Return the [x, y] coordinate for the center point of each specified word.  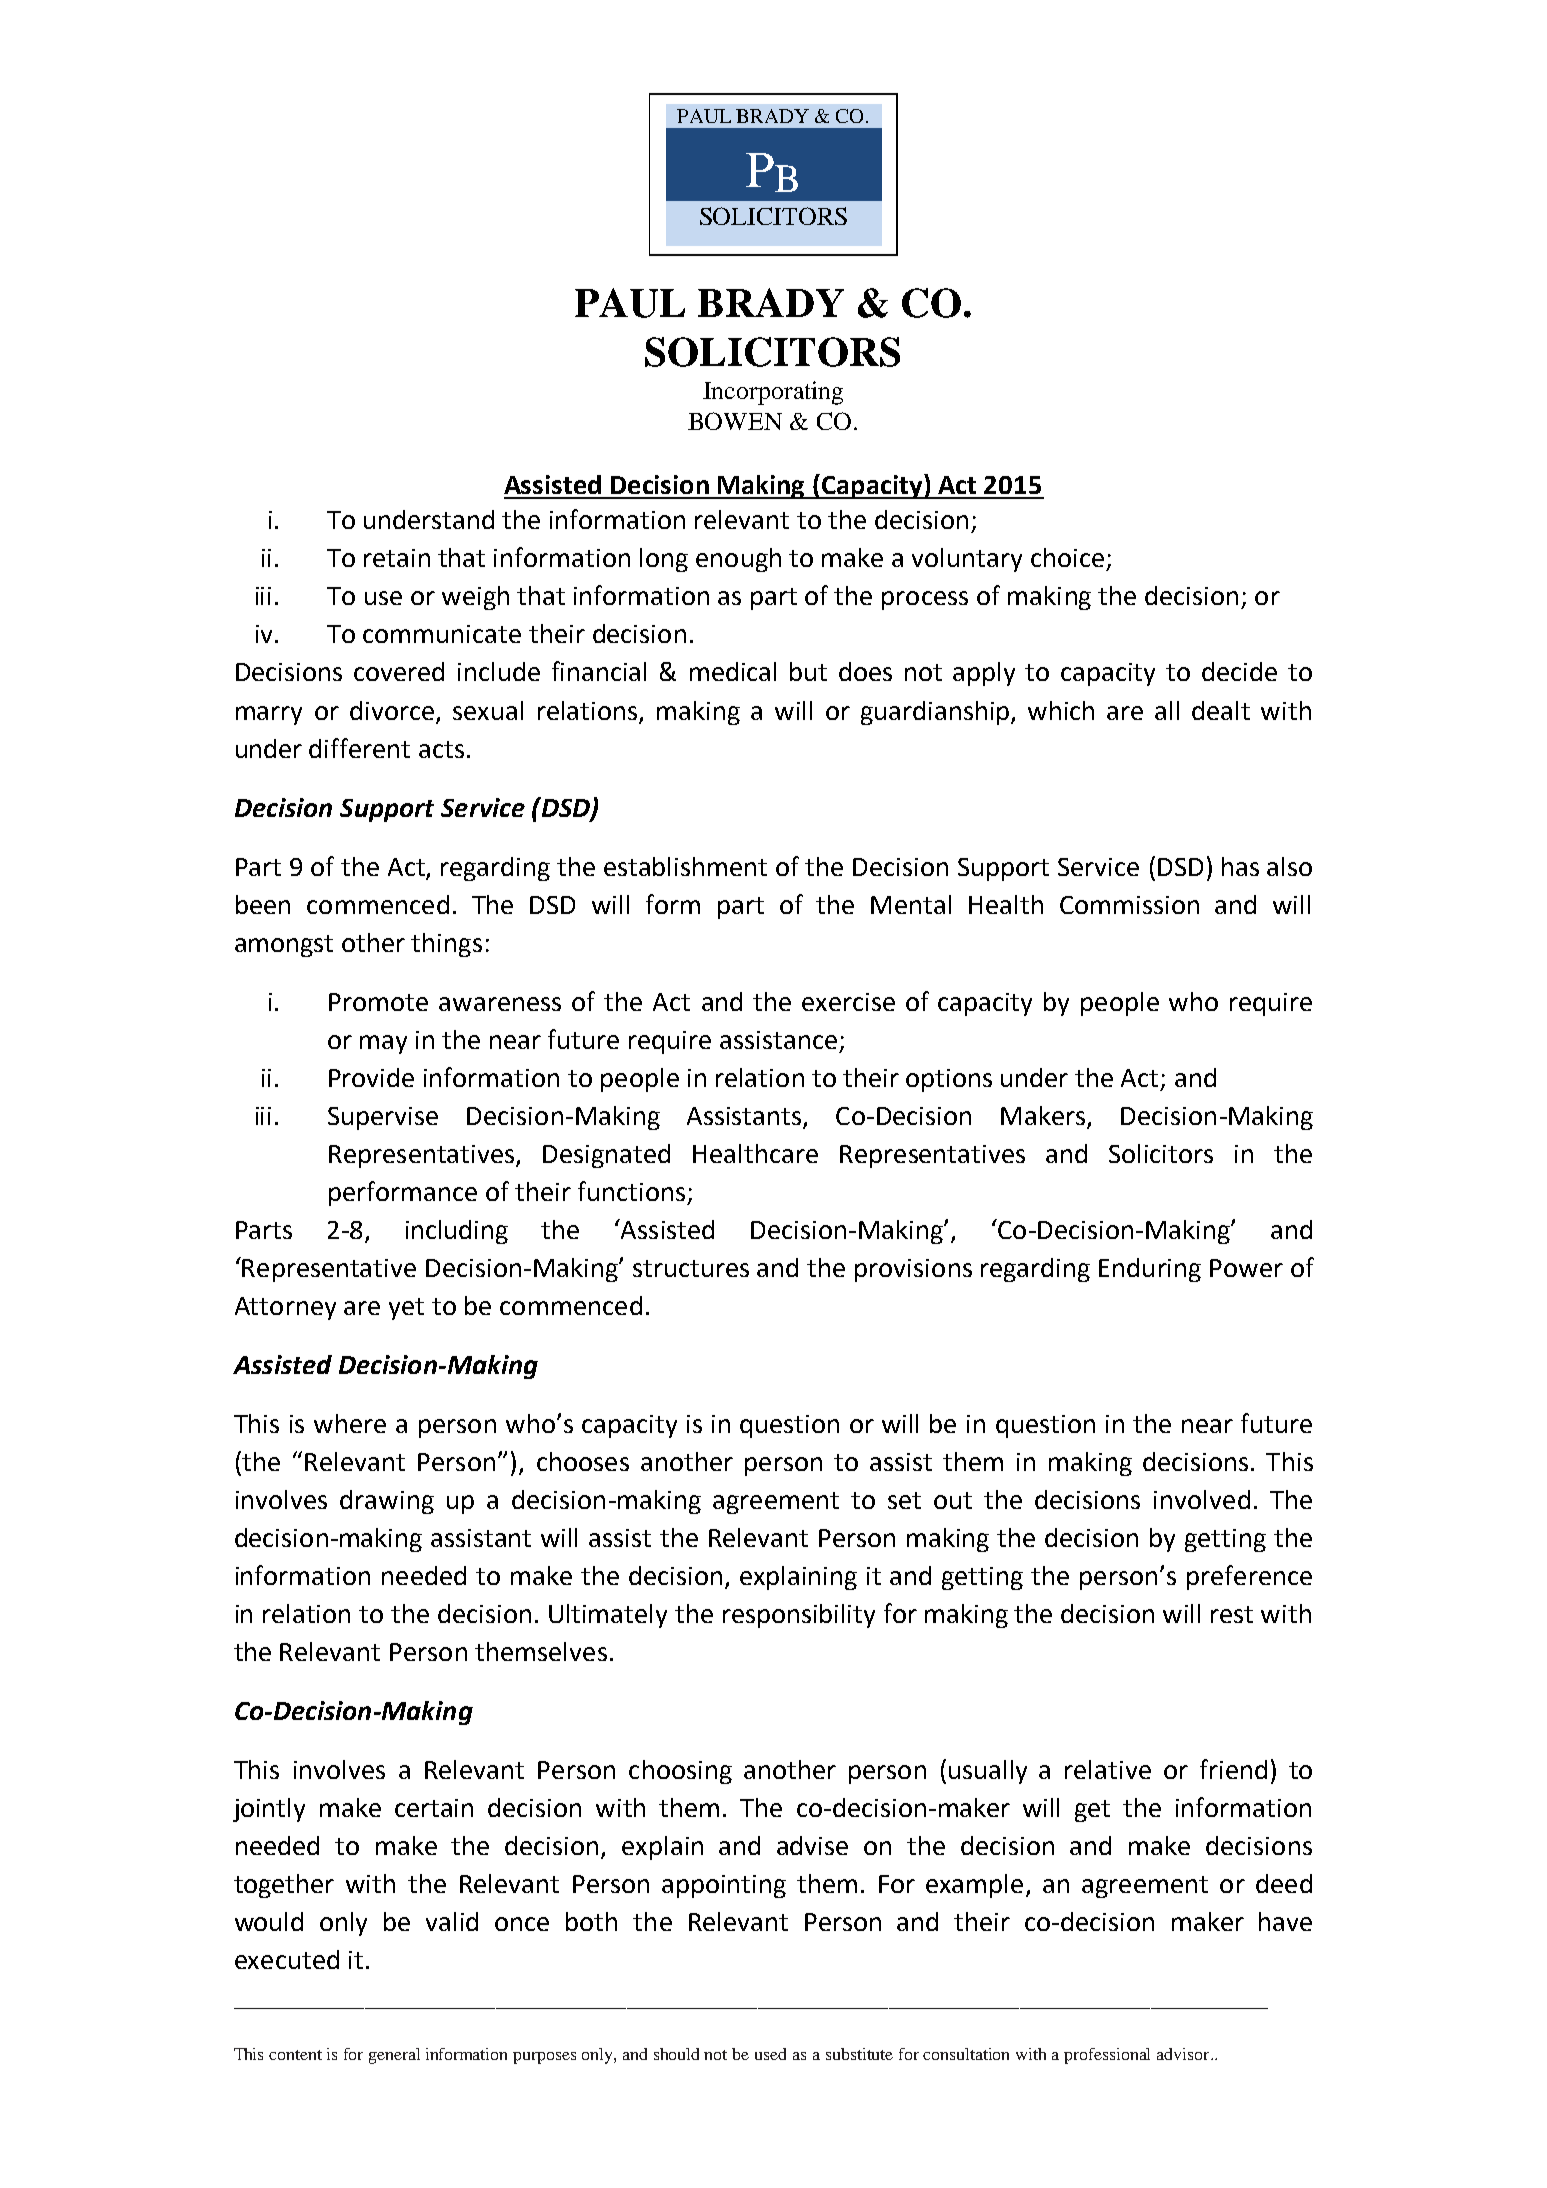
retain [397, 558]
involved [1202, 1499]
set [904, 1500]
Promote [378, 1002]
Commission [1129, 905]
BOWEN [735, 421]
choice [1067, 557]
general [394, 2056]
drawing [387, 1502]
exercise [848, 1002]
